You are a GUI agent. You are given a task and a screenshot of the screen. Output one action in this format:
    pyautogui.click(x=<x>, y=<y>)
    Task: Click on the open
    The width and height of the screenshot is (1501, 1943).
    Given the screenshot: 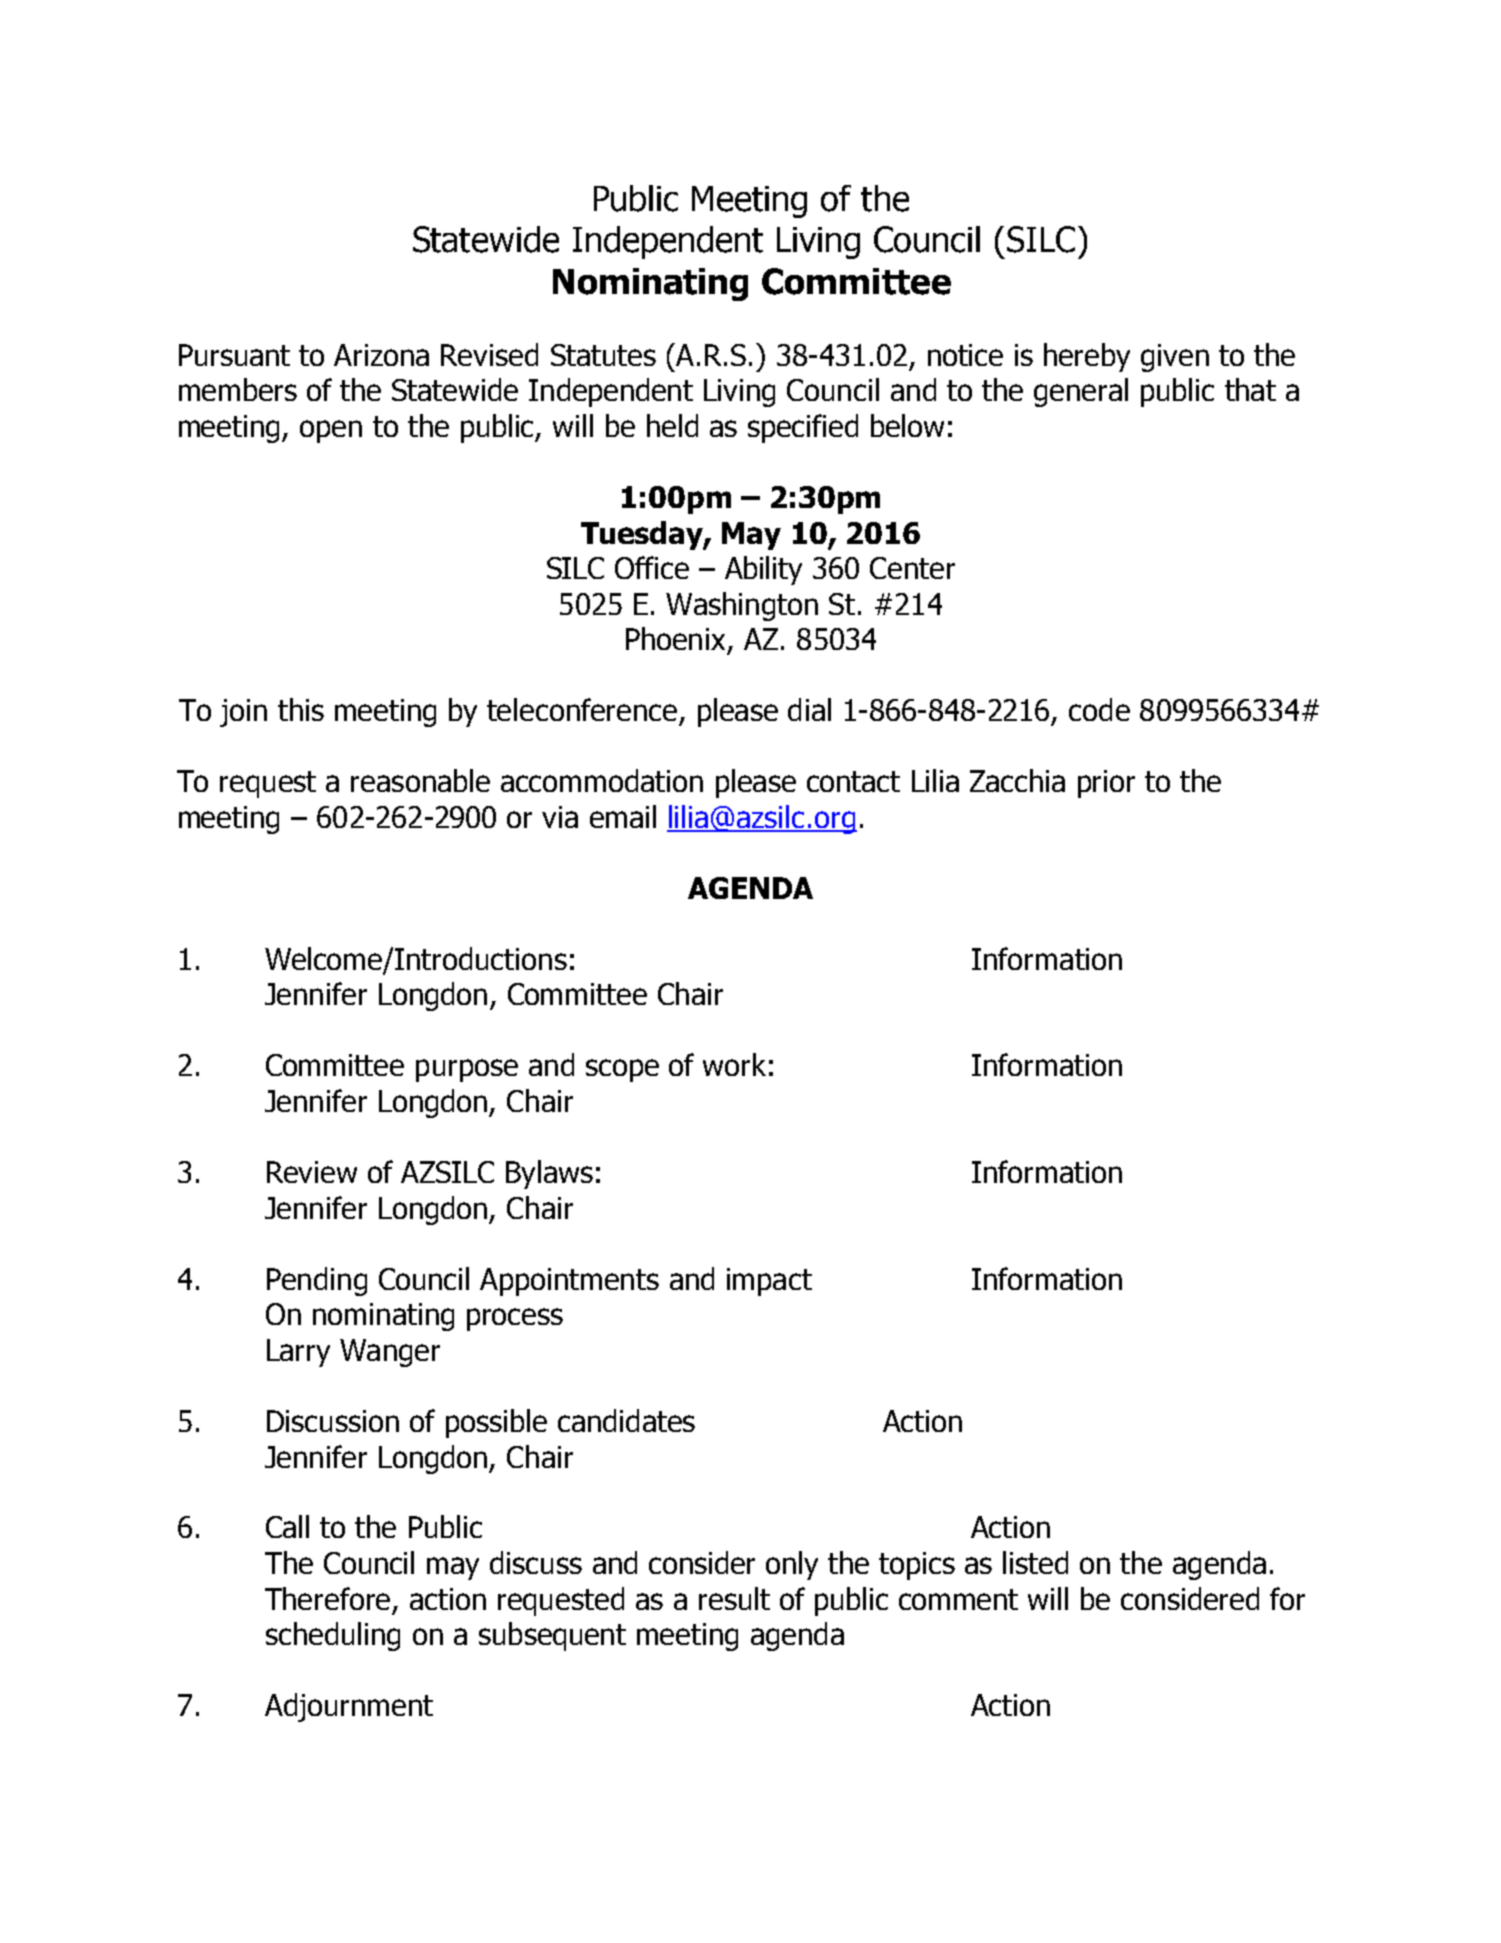 What is the action you would take?
    pyautogui.click(x=331, y=431)
